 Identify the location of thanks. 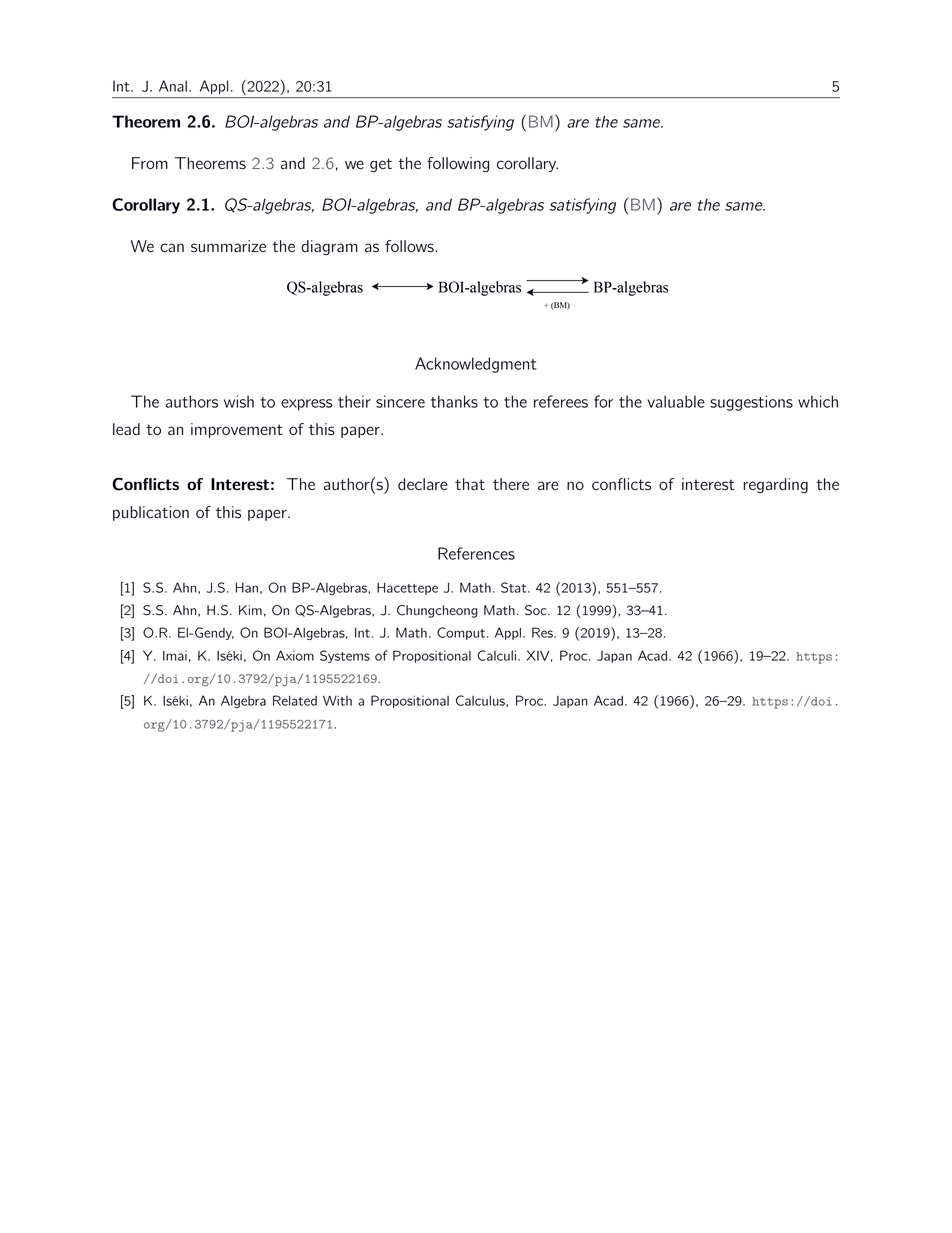
(454, 401).
